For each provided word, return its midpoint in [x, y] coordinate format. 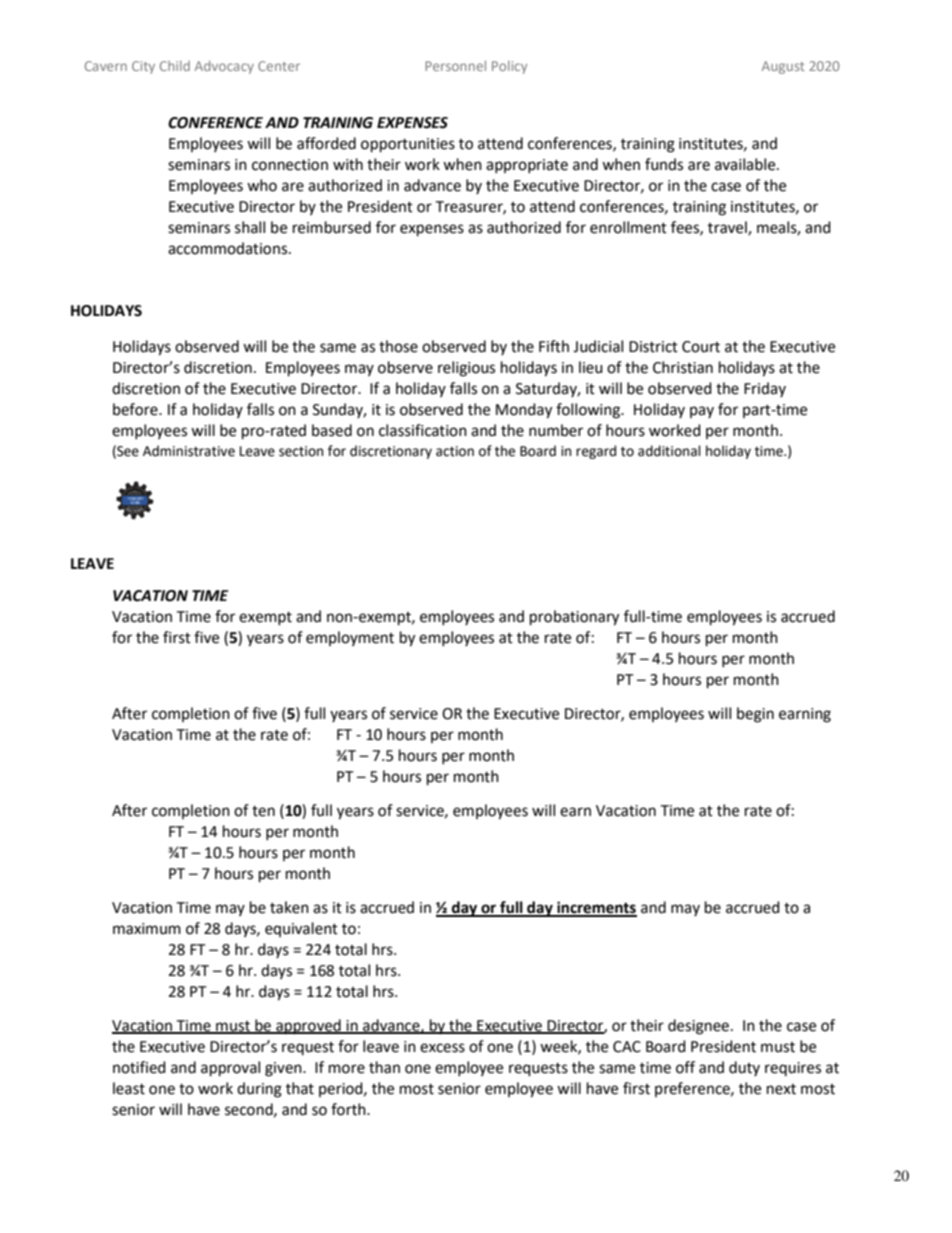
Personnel [455, 66]
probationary [574, 618]
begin [755, 715]
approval [230, 1069]
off [685, 1067]
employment [350, 638]
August [783, 67]
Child [175, 66]
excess [442, 1048]
